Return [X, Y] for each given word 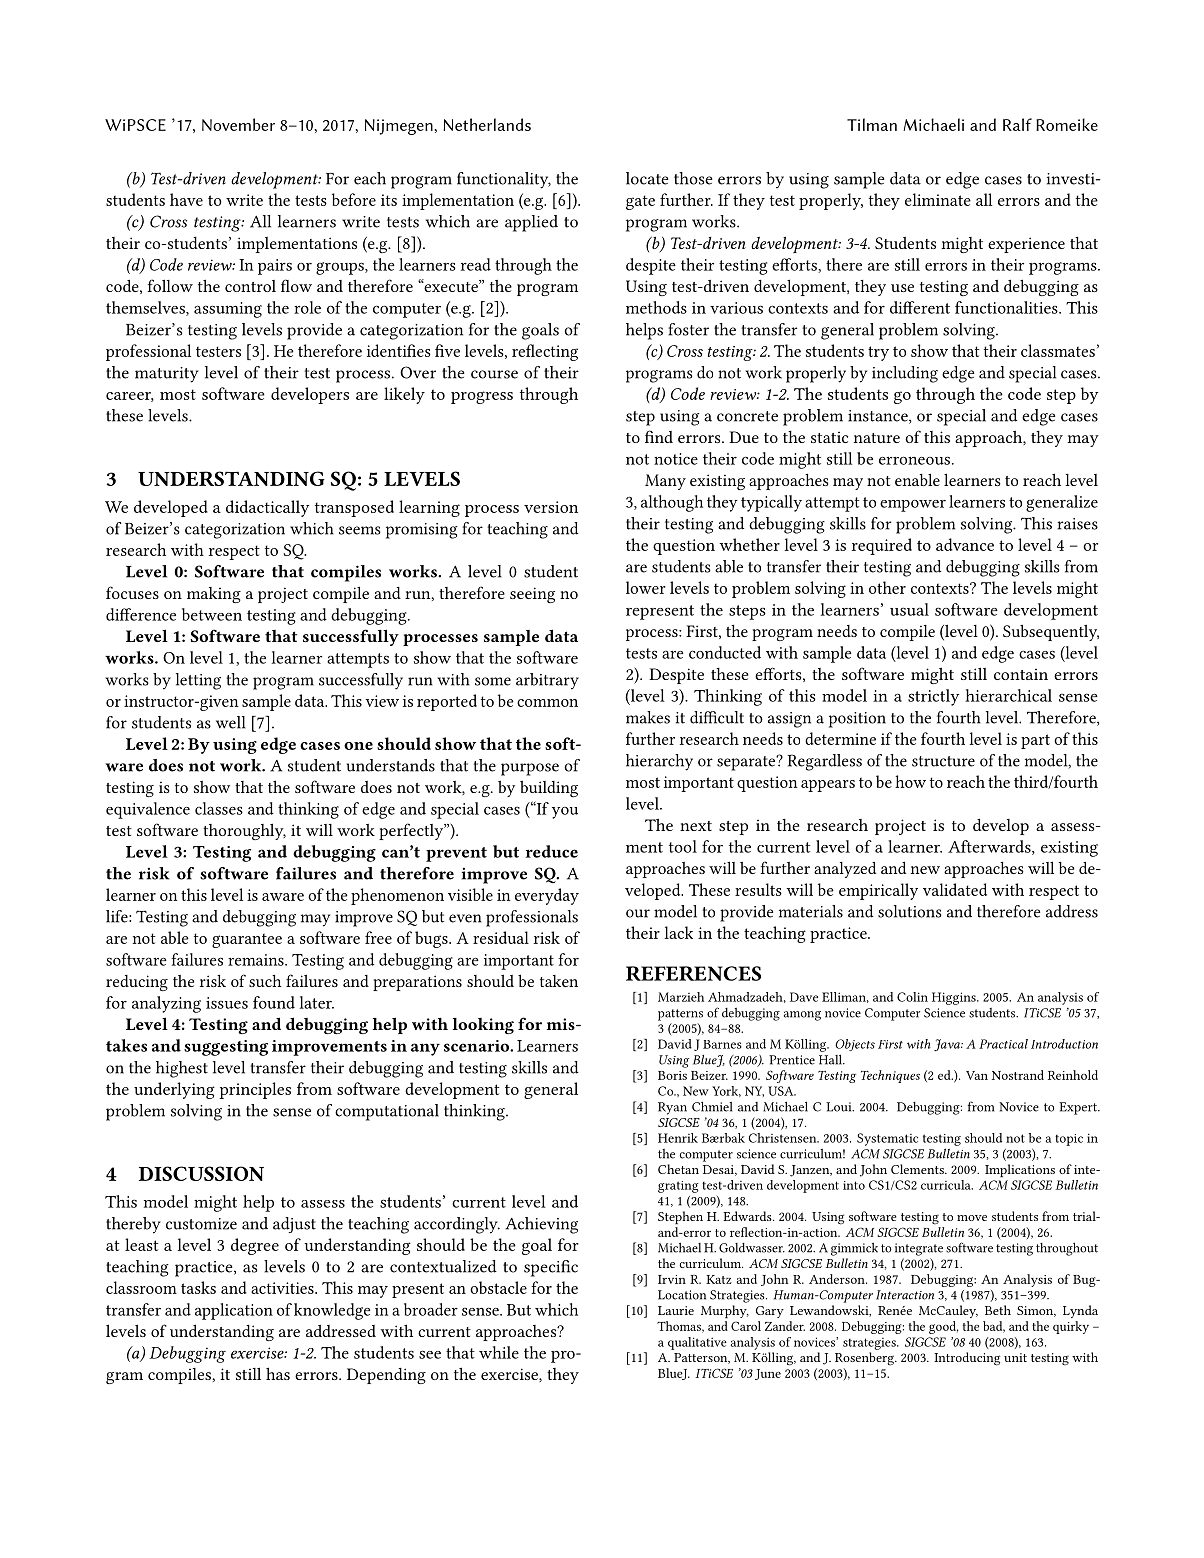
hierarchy [659, 762]
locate [647, 178]
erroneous [914, 460]
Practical [1003, 1044]
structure [943, 761]
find [659, 436]
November [238, 124]
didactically [267, 508]
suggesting [226, 1048]
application [234, 1311]
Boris [672, 1075]
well [231, 722]
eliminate [938, 199]
